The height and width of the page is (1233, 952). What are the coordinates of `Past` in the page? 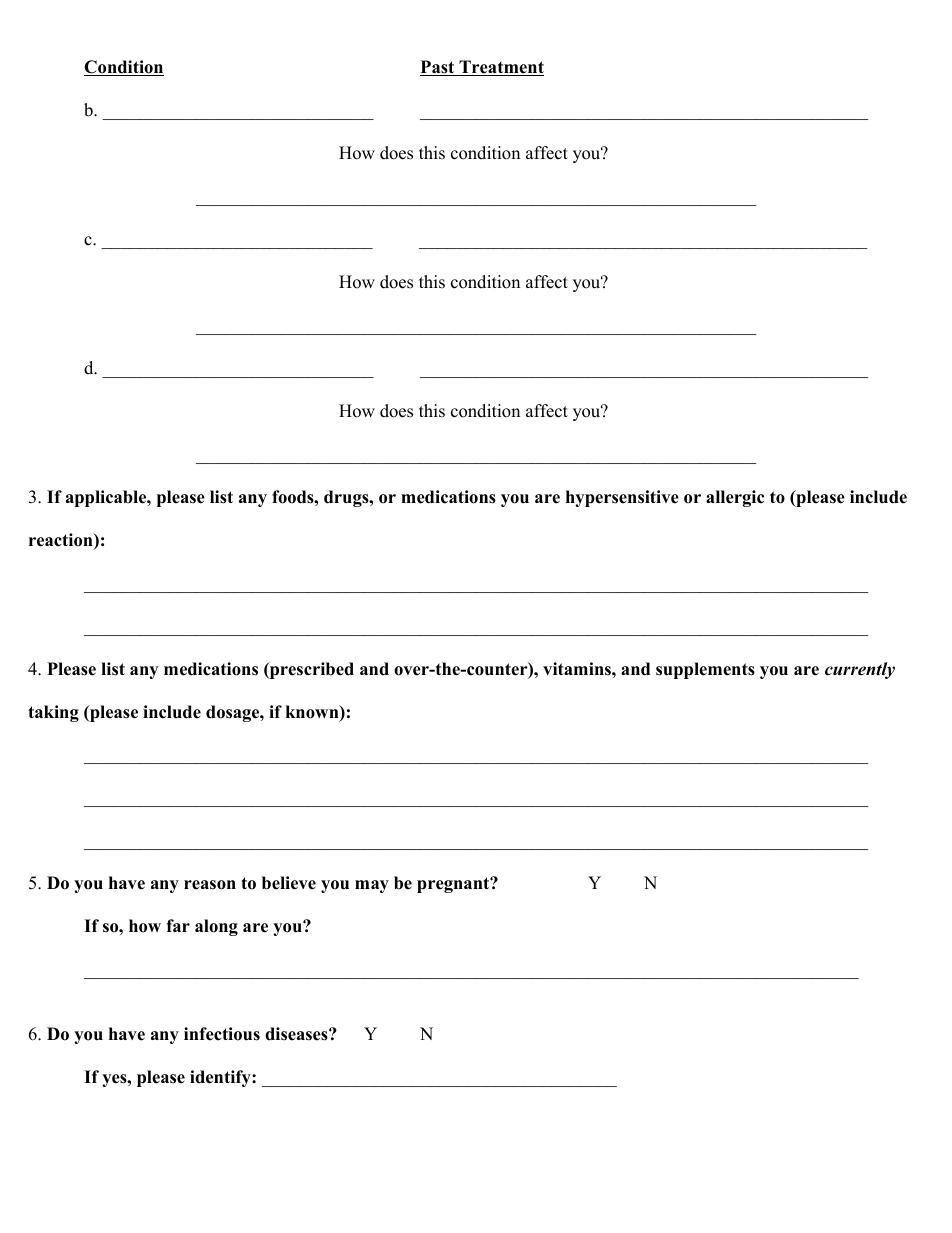 It's located at (438, 68).
